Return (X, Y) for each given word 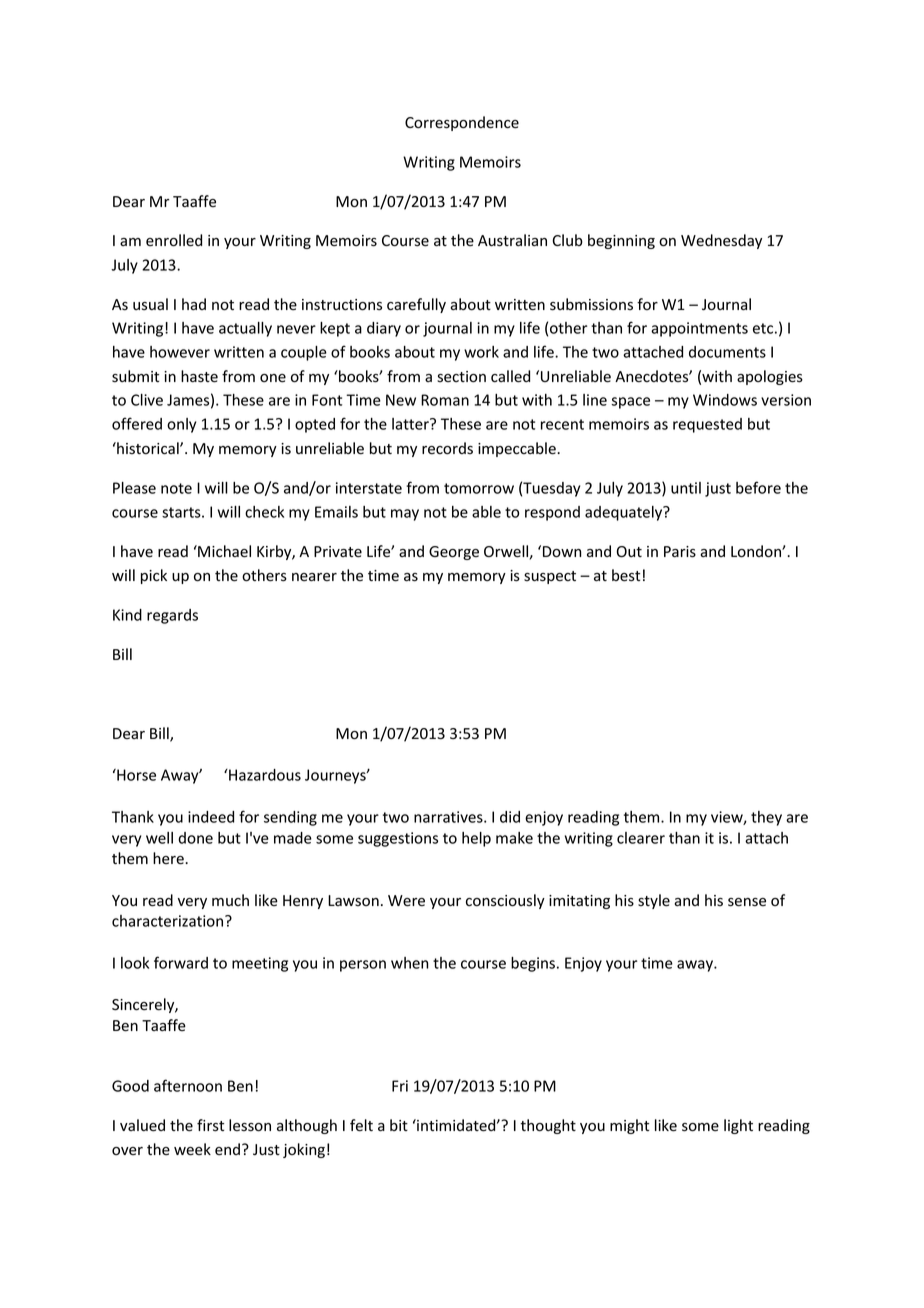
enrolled (174, 240)
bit (399, 1125)
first (210, 1125)
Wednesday (721, 241)
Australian (512, 240)
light (738, 1126)
